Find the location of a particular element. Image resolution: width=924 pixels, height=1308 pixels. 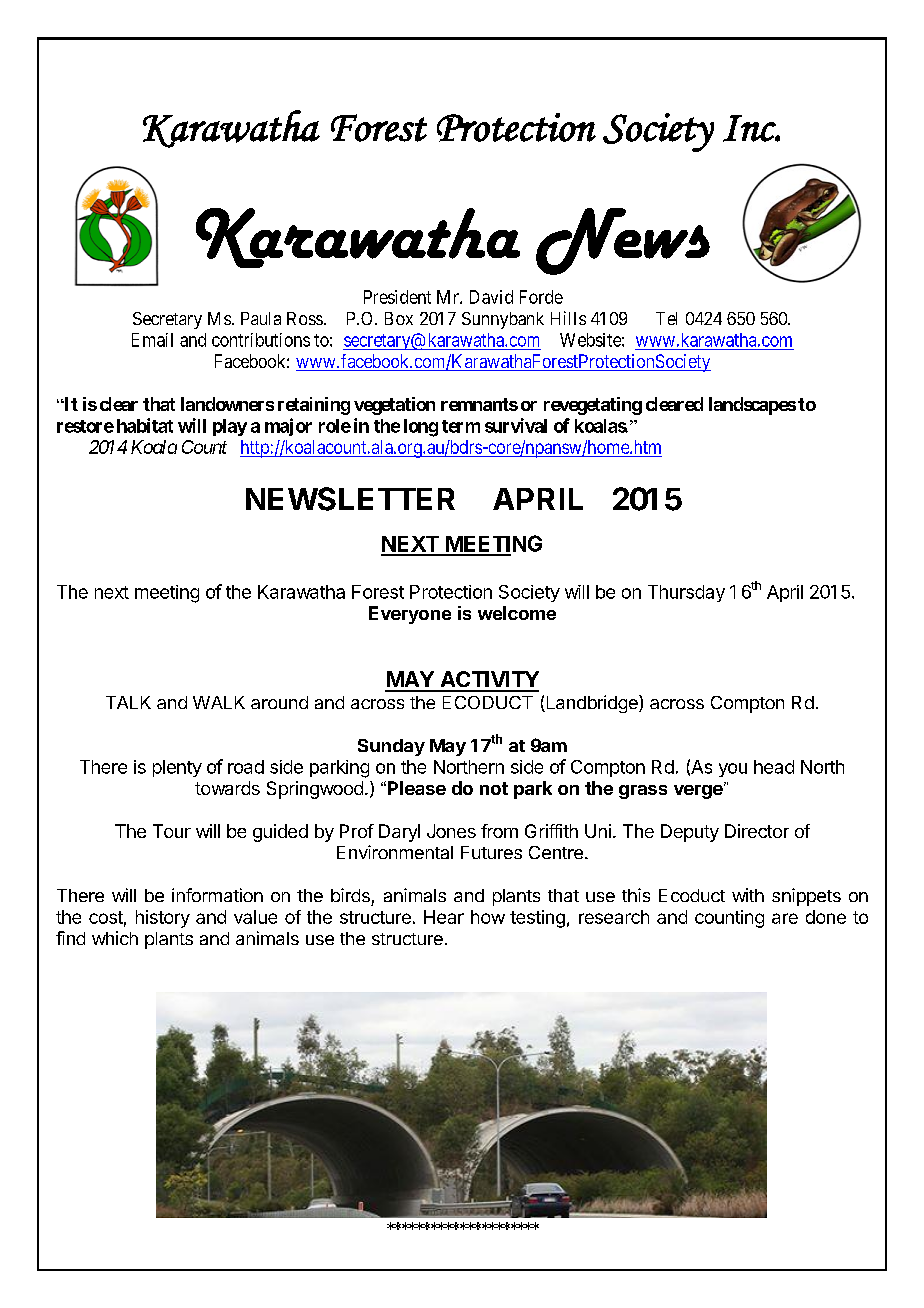

habitat is located at coordinates (145, 425).
